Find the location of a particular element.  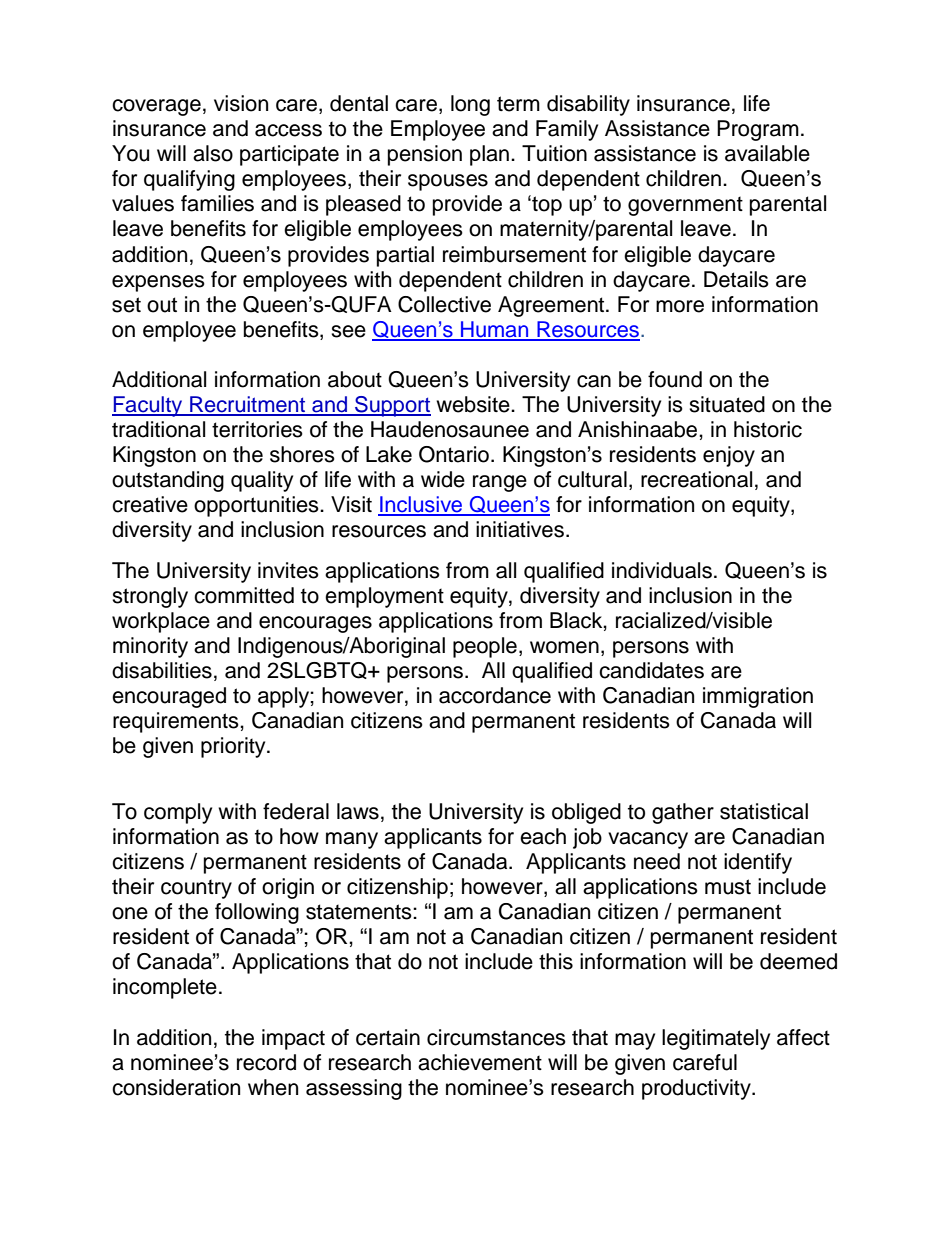

also is located at coordinates (213, 153).
